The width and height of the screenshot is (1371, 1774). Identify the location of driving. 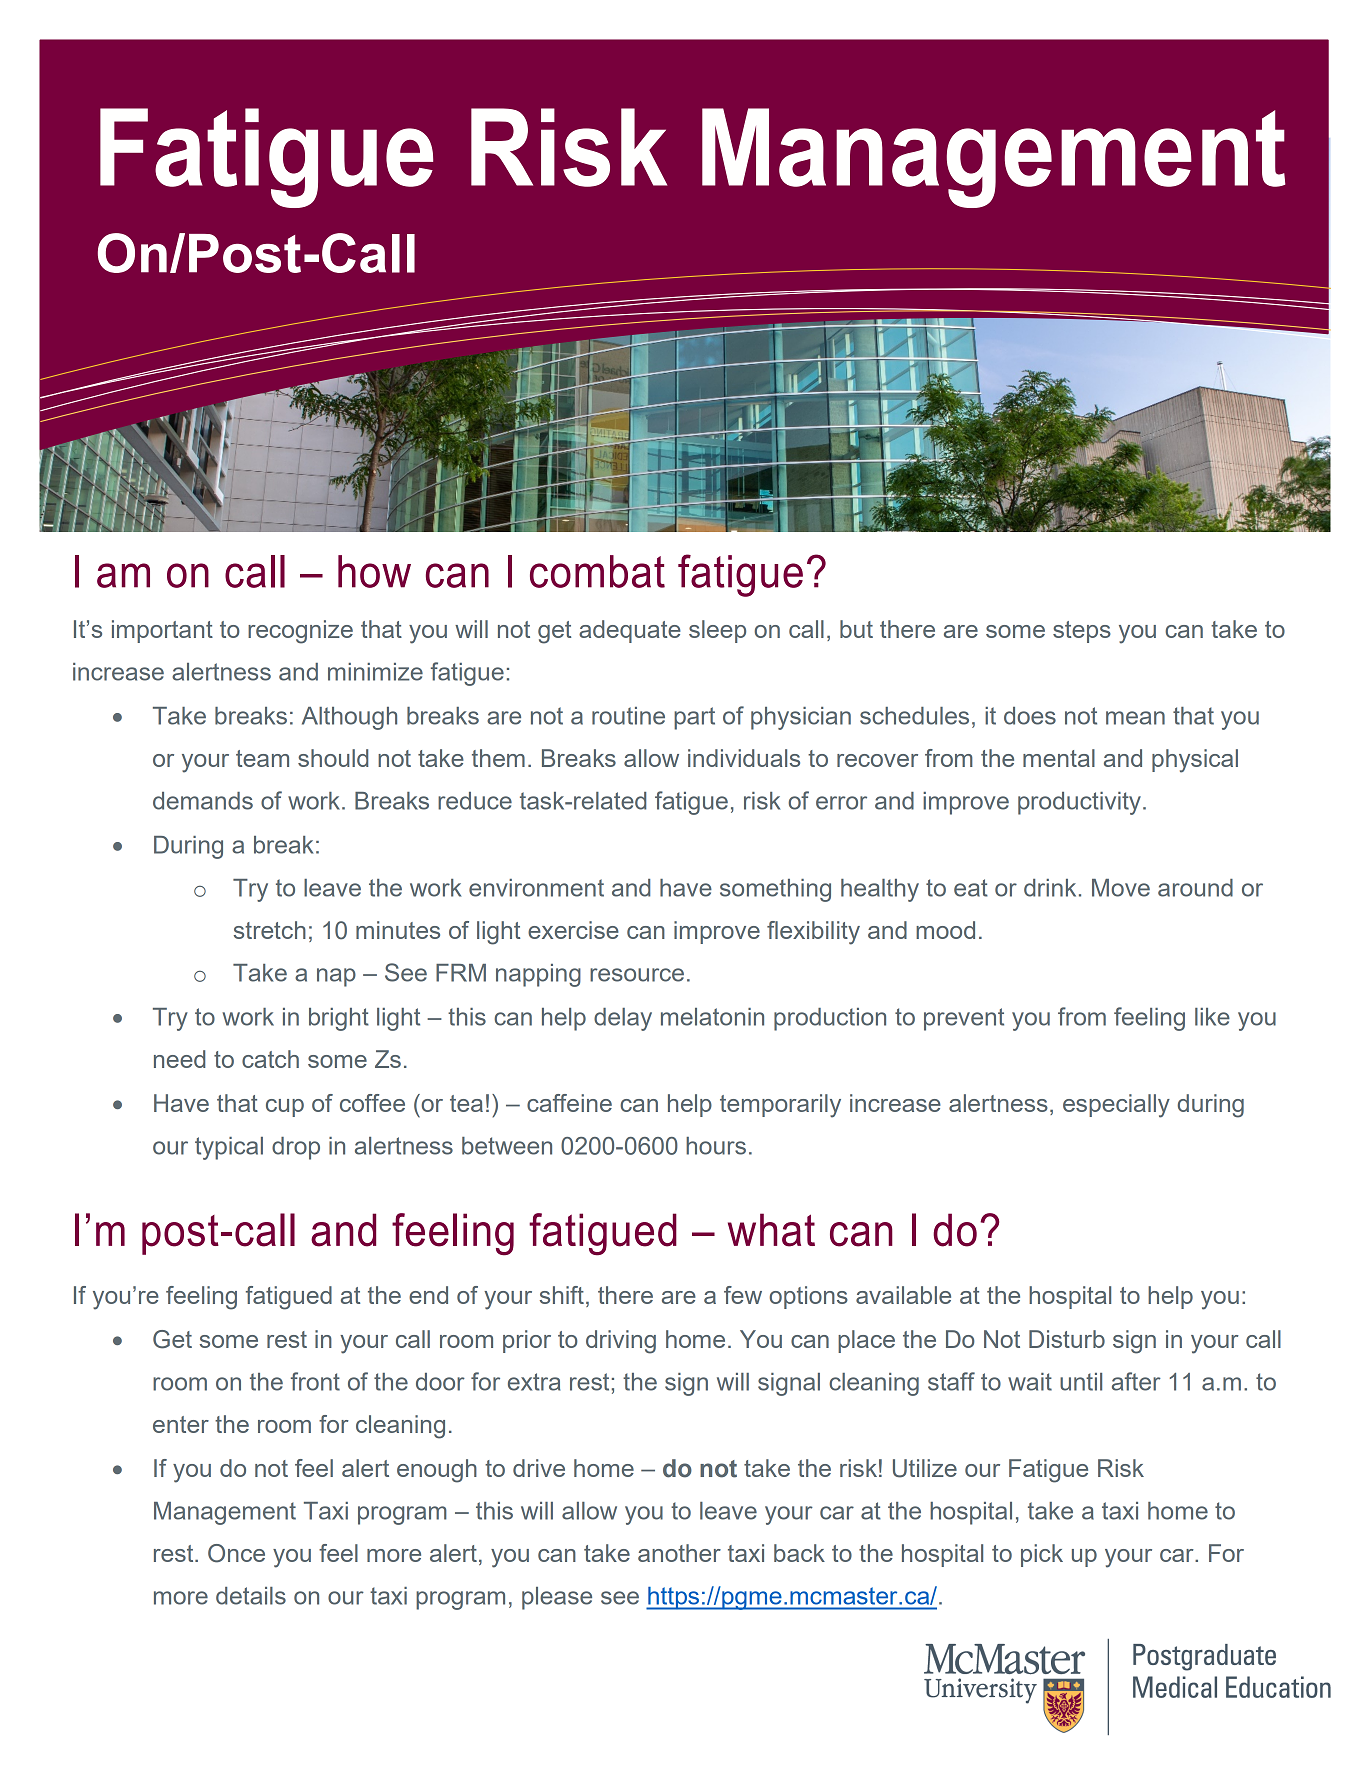
(621, 1342).
